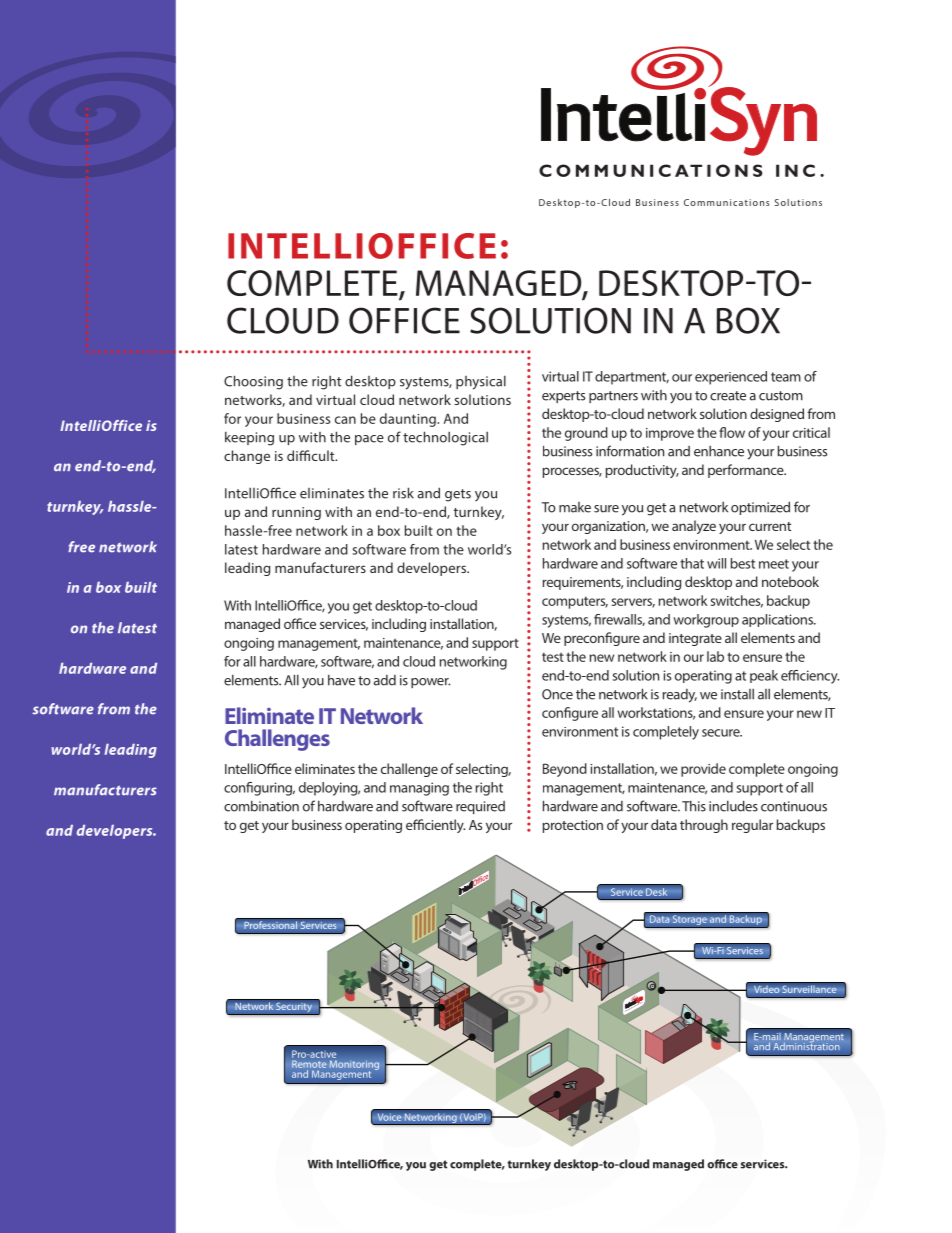 The width and height of the page is (952, 1233). I want to click on ready, so click(680, 696).
